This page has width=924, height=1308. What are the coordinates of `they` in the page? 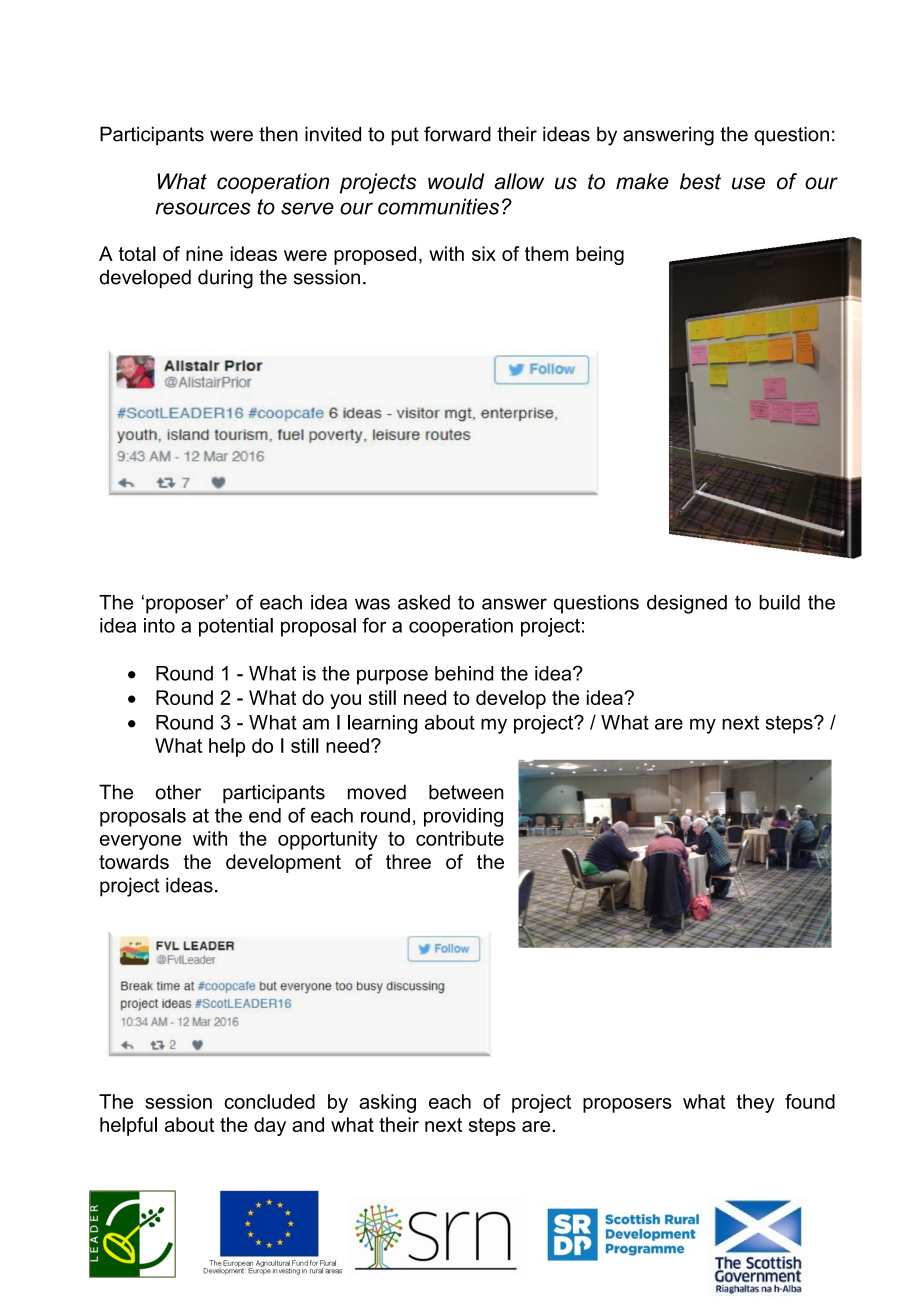 It's located at (756, 1103).
